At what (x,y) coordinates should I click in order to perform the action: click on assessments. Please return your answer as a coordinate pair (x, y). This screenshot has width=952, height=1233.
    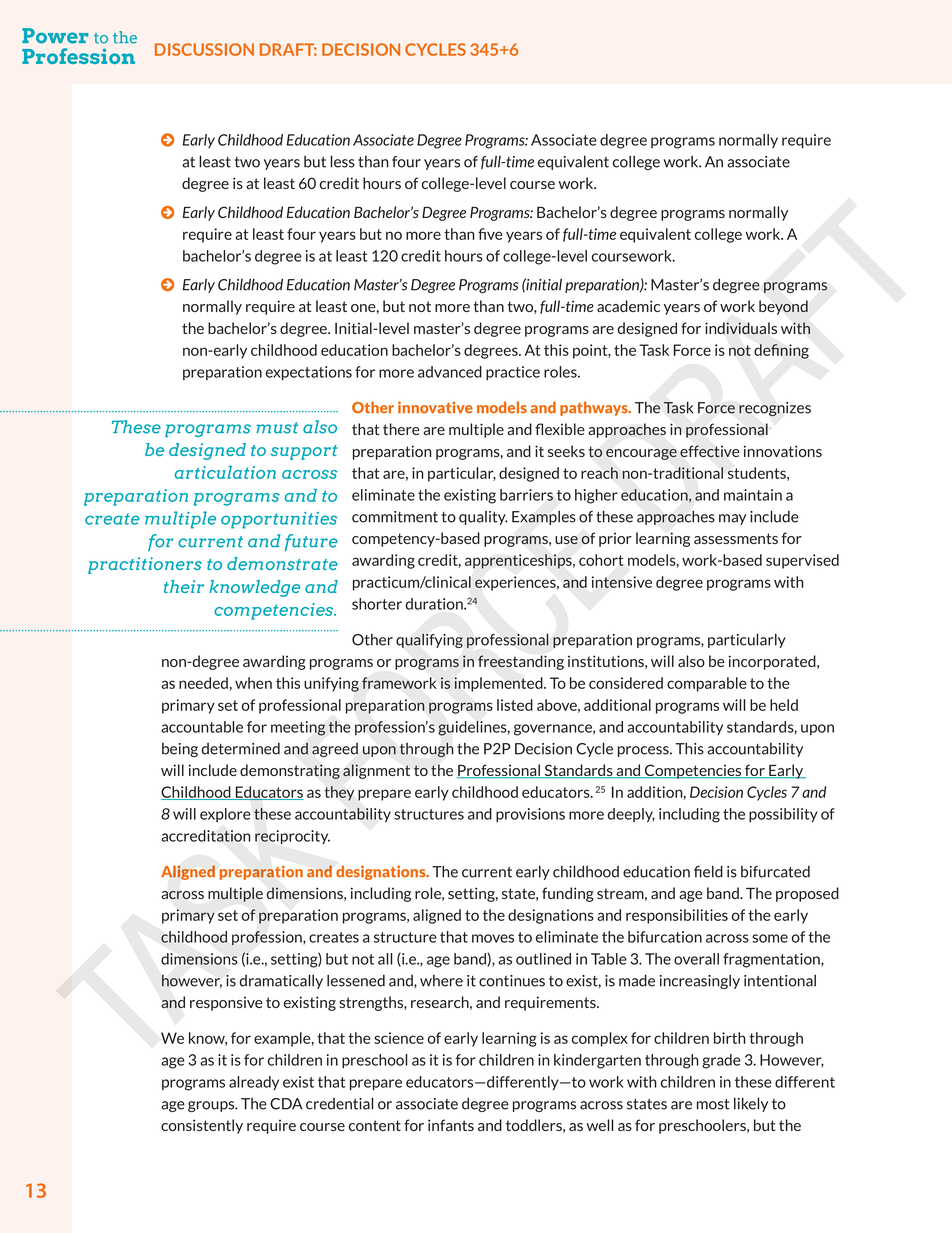
    Looking at the image, I should click on (736, 538).
